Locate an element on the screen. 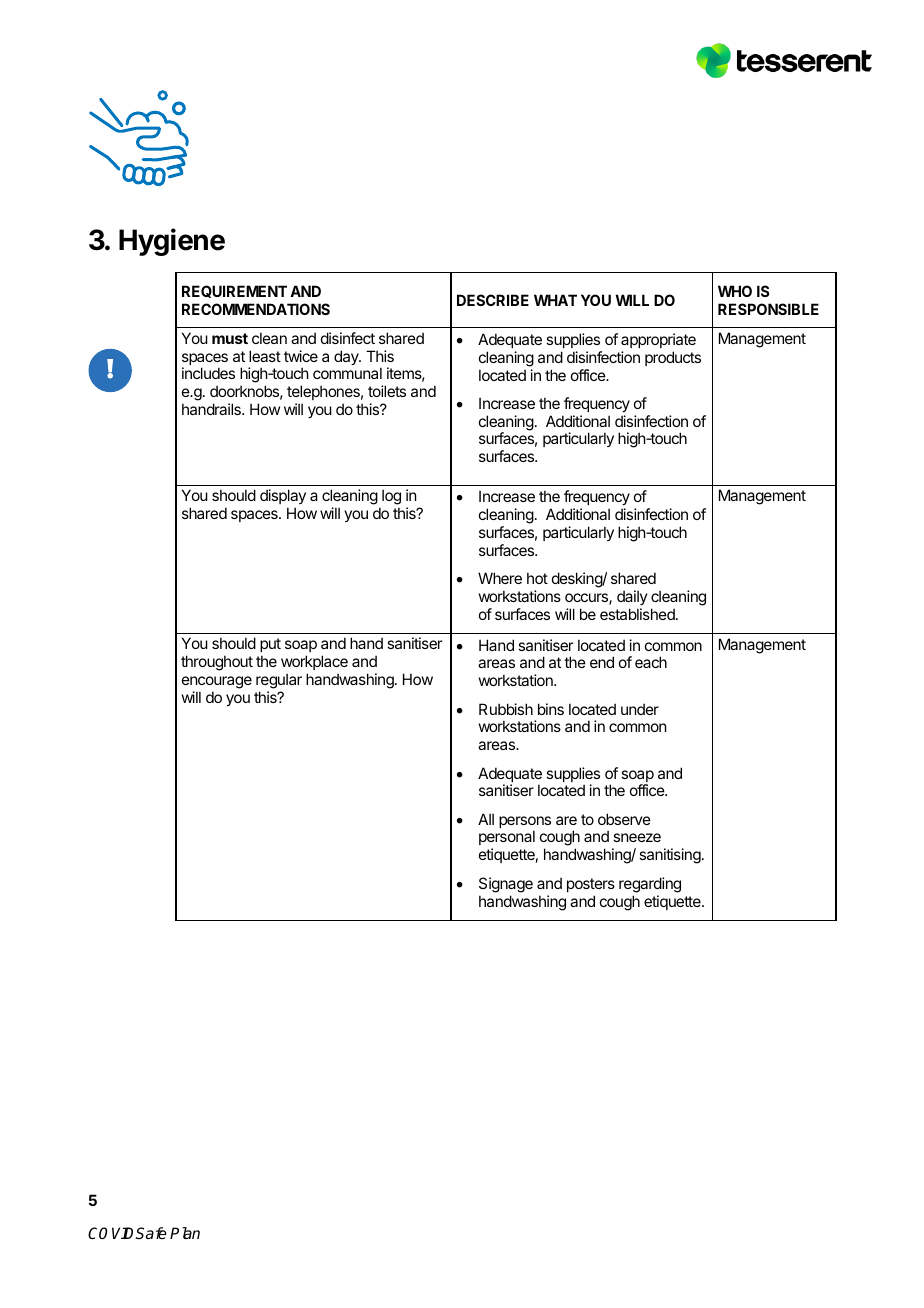  REQUIREMENT is located at coordinates (234, 291).
